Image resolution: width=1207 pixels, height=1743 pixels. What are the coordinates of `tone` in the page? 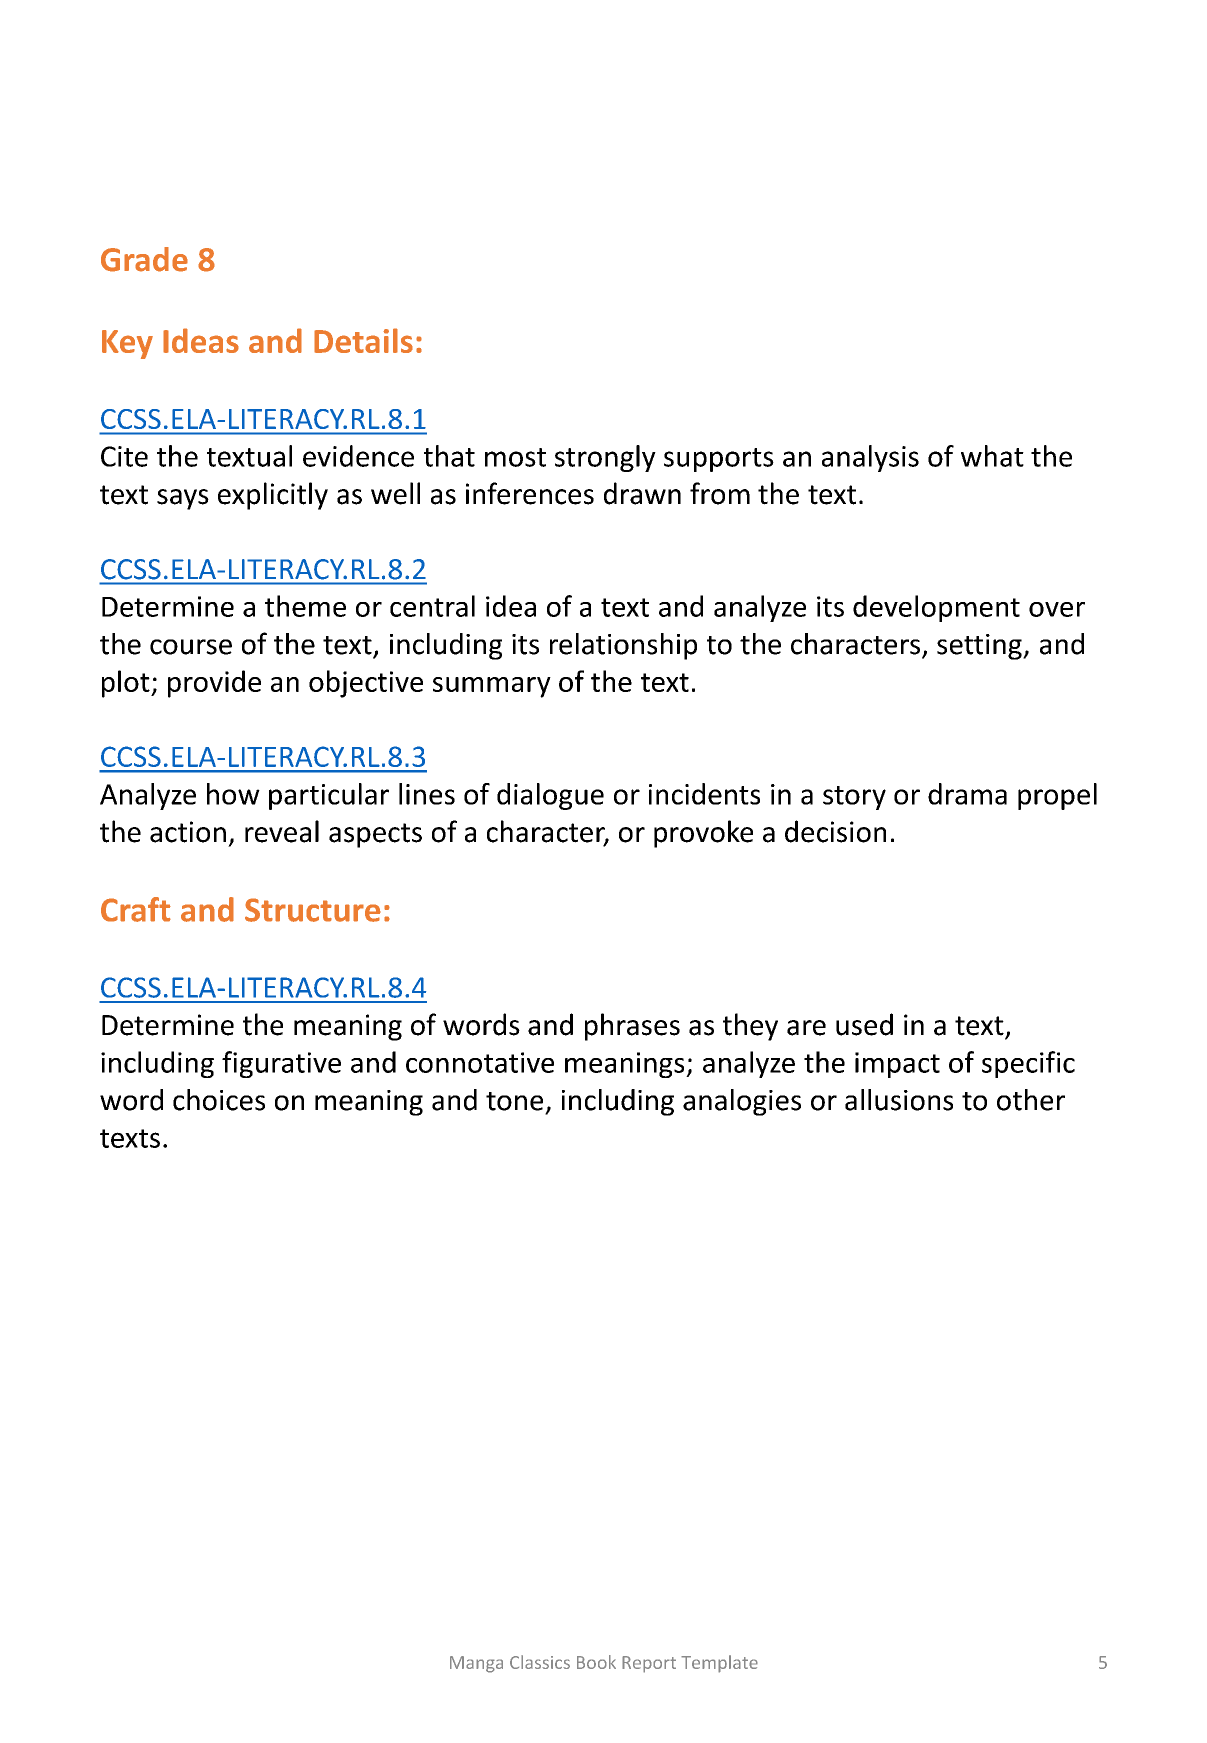 It's located at (514, 1101).
